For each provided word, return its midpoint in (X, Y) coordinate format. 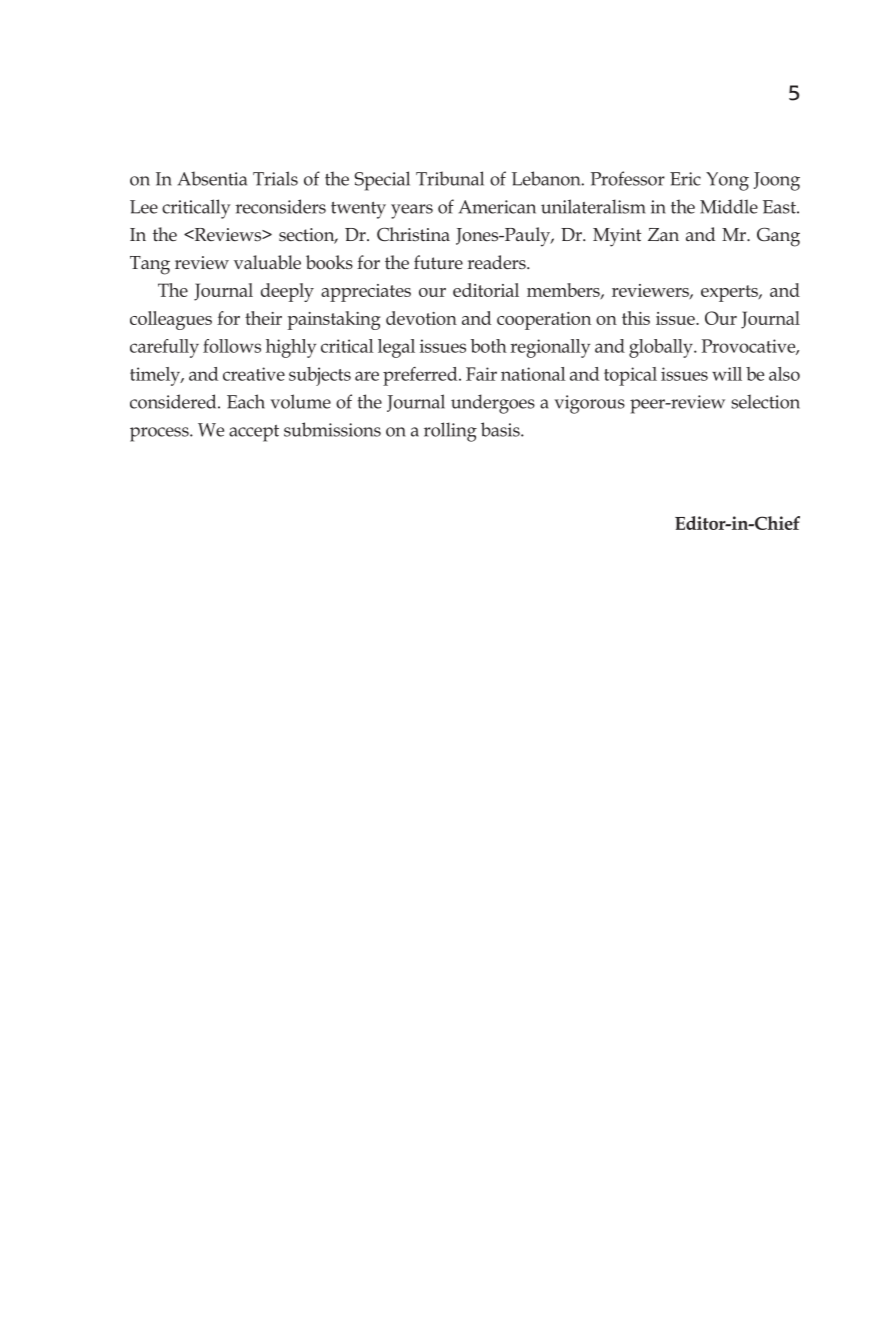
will (727, 374)
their (263, 318)
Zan (663, 235)
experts (730, 293)
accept (254, 433)
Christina (413, 234)
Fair (481, 374)
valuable (267, 262)
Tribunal (450, 178)
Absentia (212, 178)
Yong (727, 181)
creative (254, 374)
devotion (421, 318)
